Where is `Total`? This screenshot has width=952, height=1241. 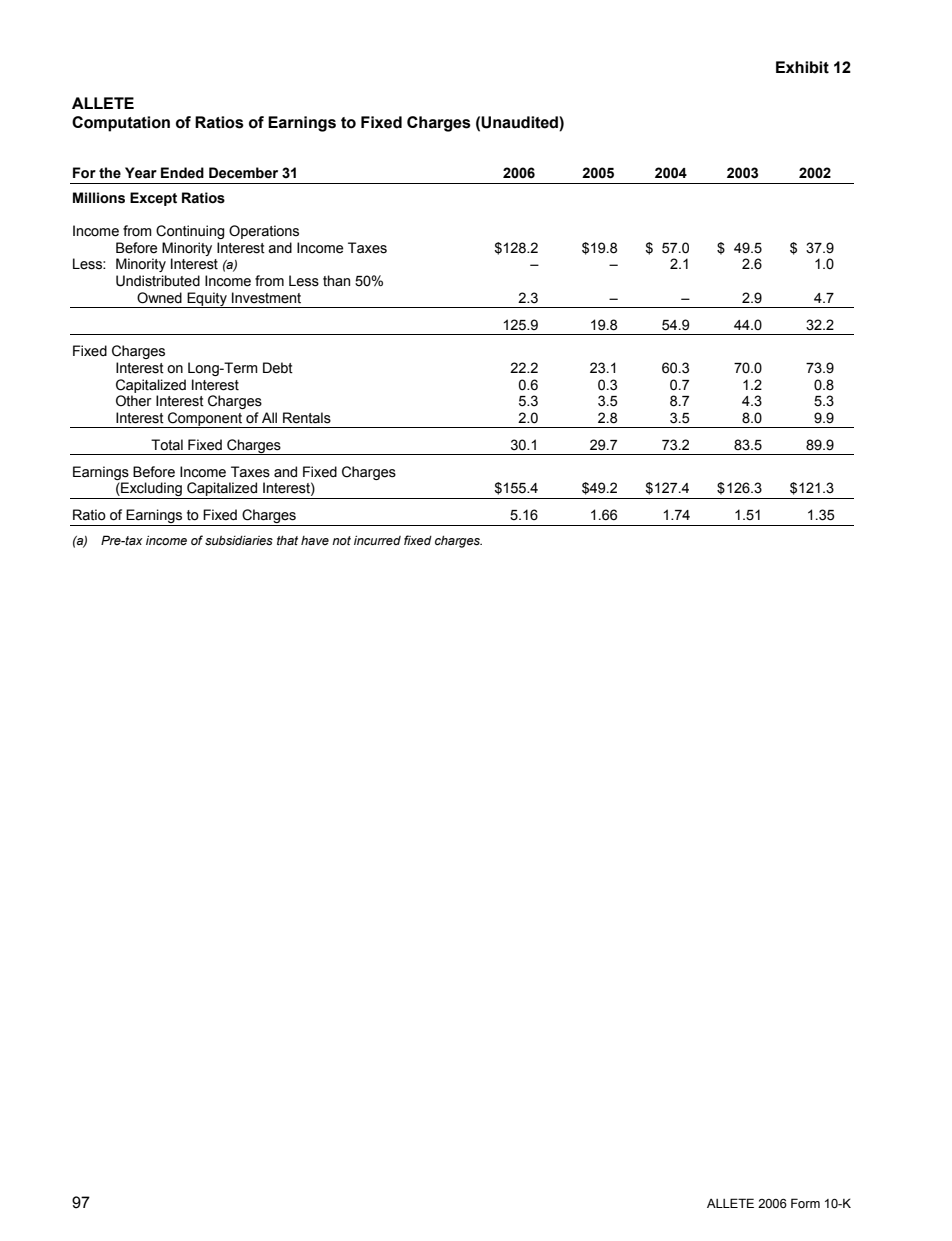 Total is located at coordinates (167, 445).
